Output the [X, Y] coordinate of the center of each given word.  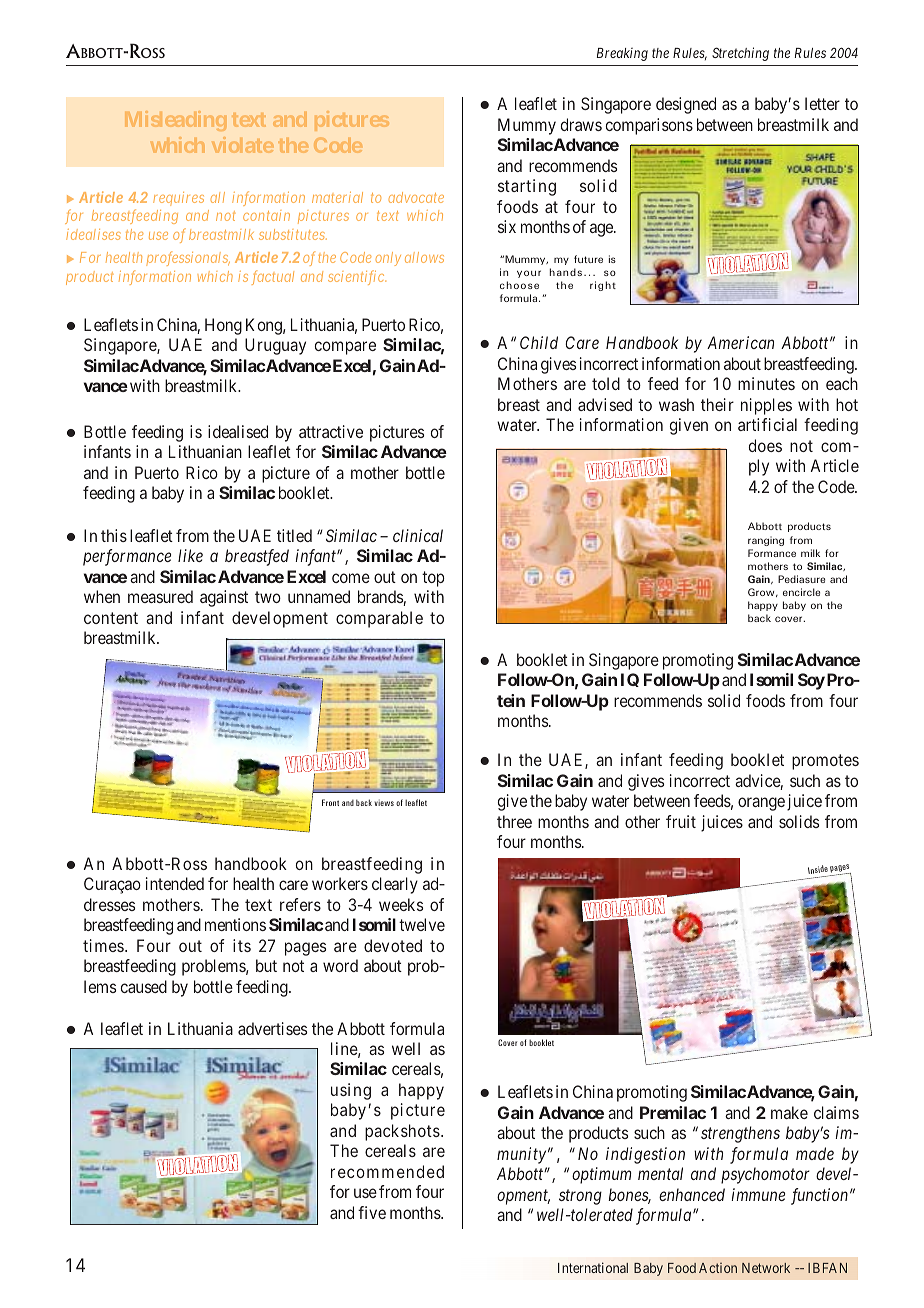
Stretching [740, 54]
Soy [811, 681]
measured [160, 596]
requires [178, 199]
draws [581, 124]
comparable [379, 619]
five [372, 1212]
